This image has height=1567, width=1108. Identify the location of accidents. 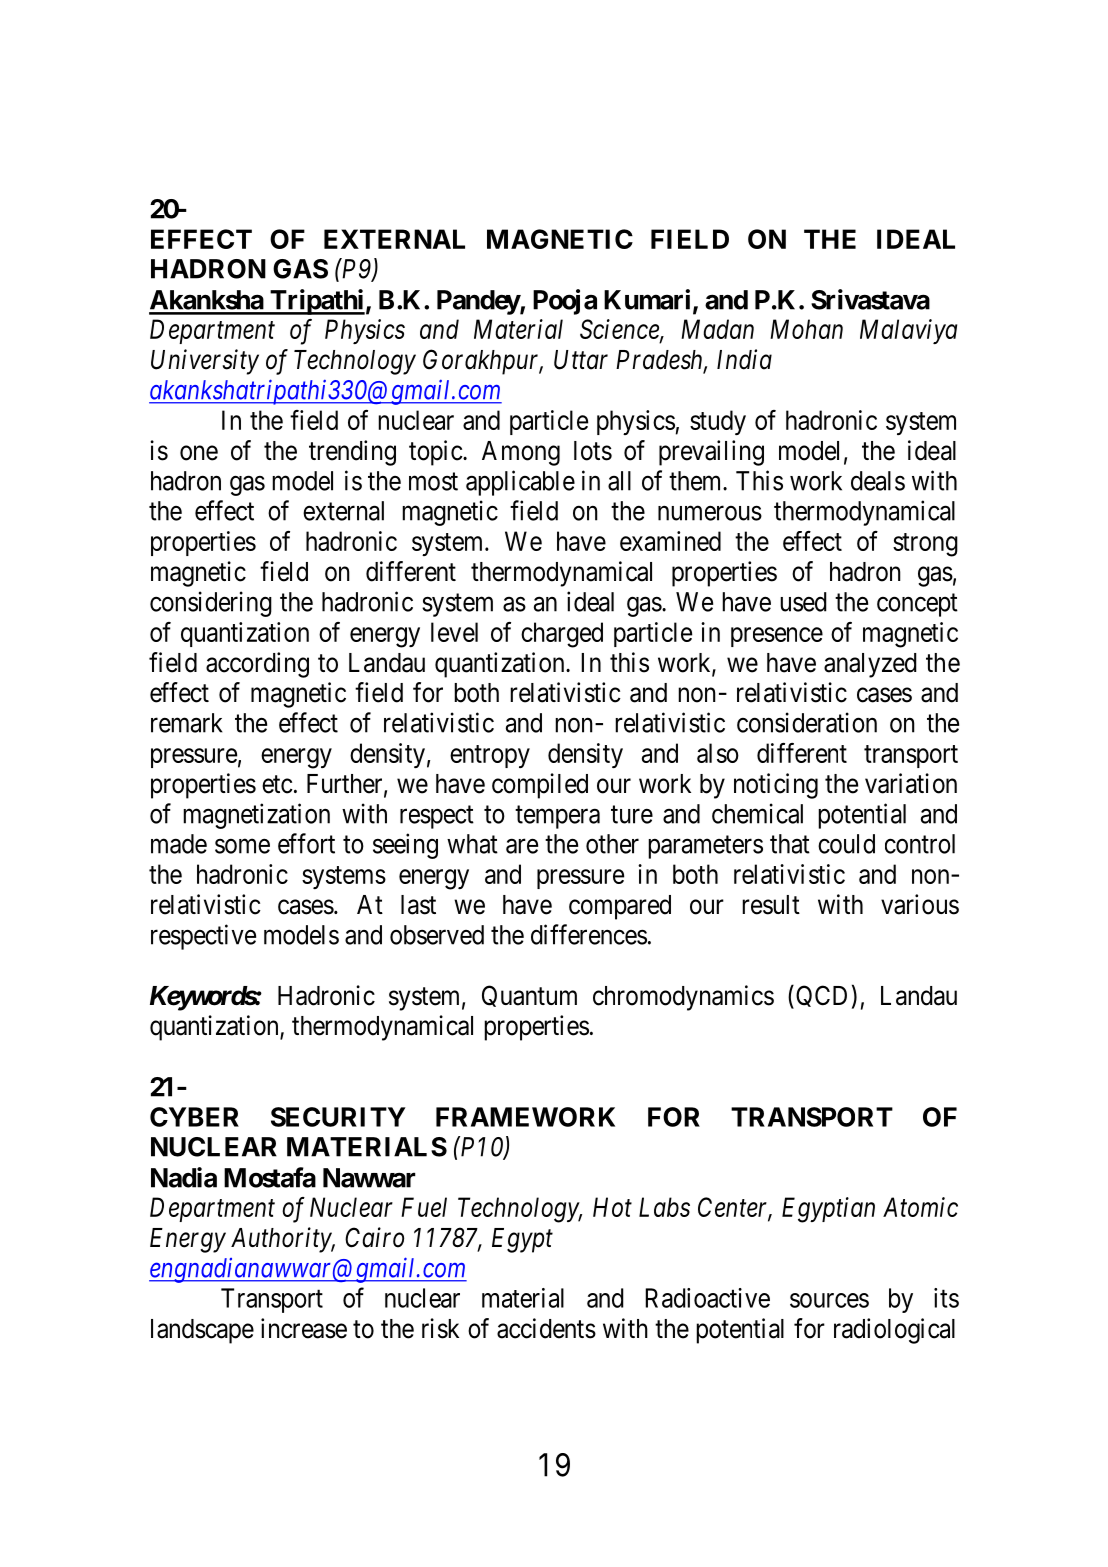
(546, 1328).
